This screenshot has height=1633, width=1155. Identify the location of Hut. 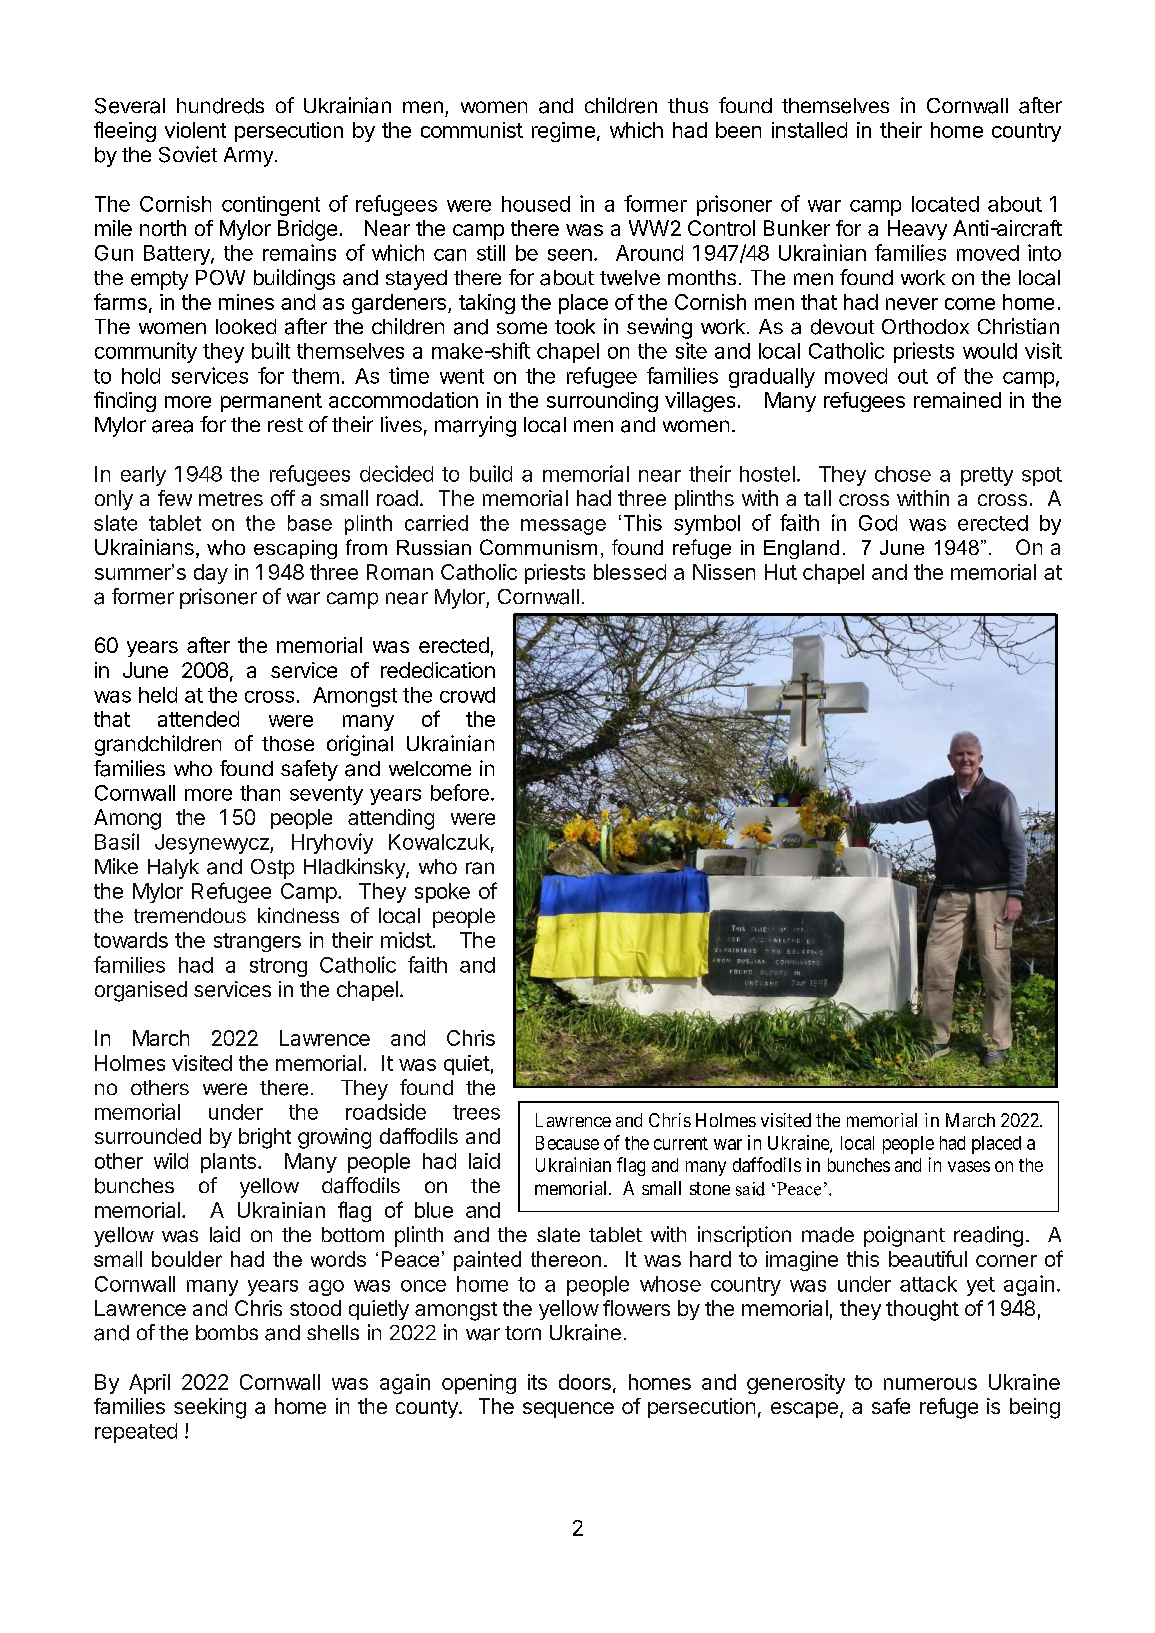
(781, 572).
